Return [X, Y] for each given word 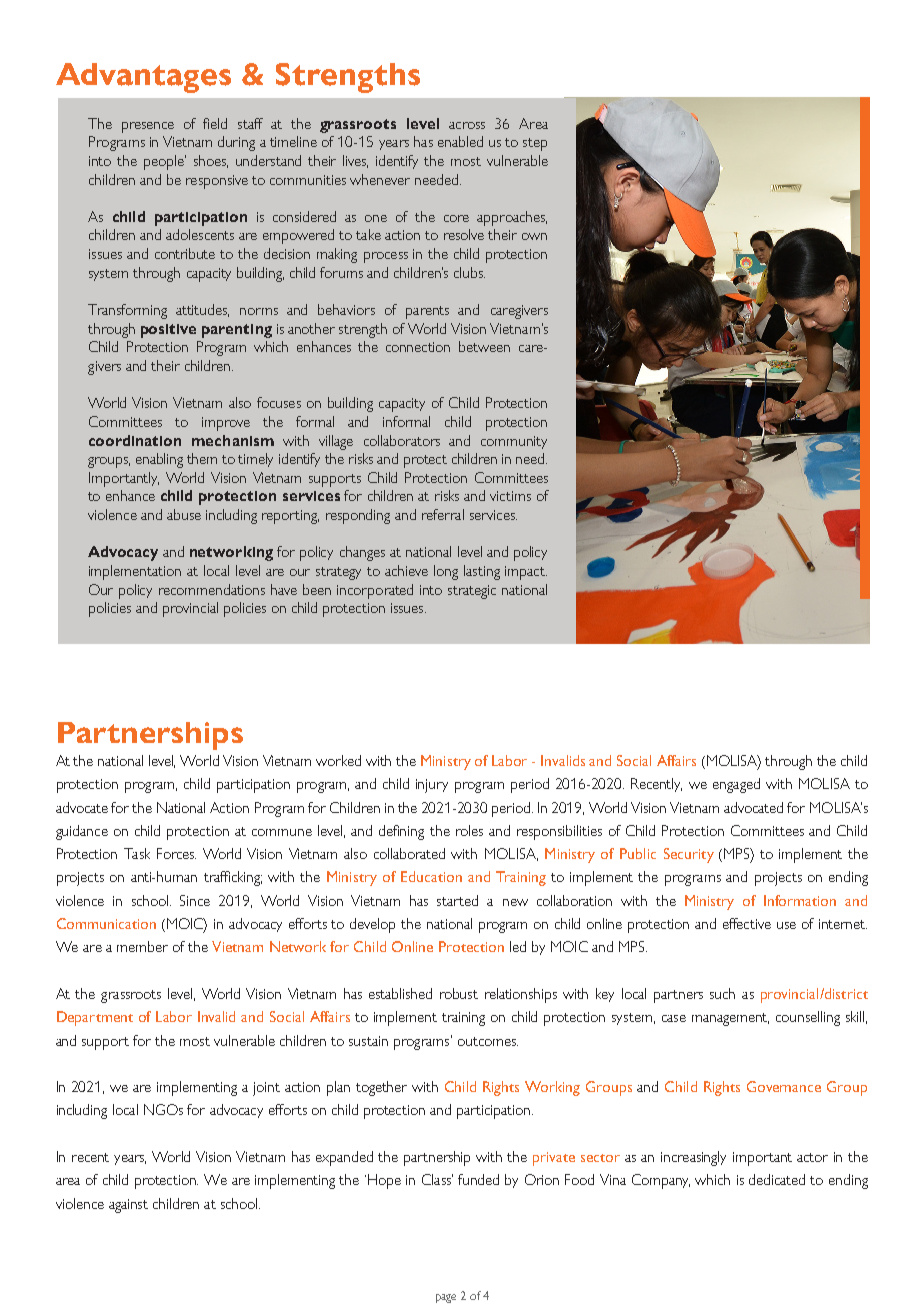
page [446, 1298]
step [535, 144]
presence [148, 127]
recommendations [212, 589]
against [128, 1206]
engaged [736, 785]
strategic [472, 592]
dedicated [777, 1179]
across [467, 125]
